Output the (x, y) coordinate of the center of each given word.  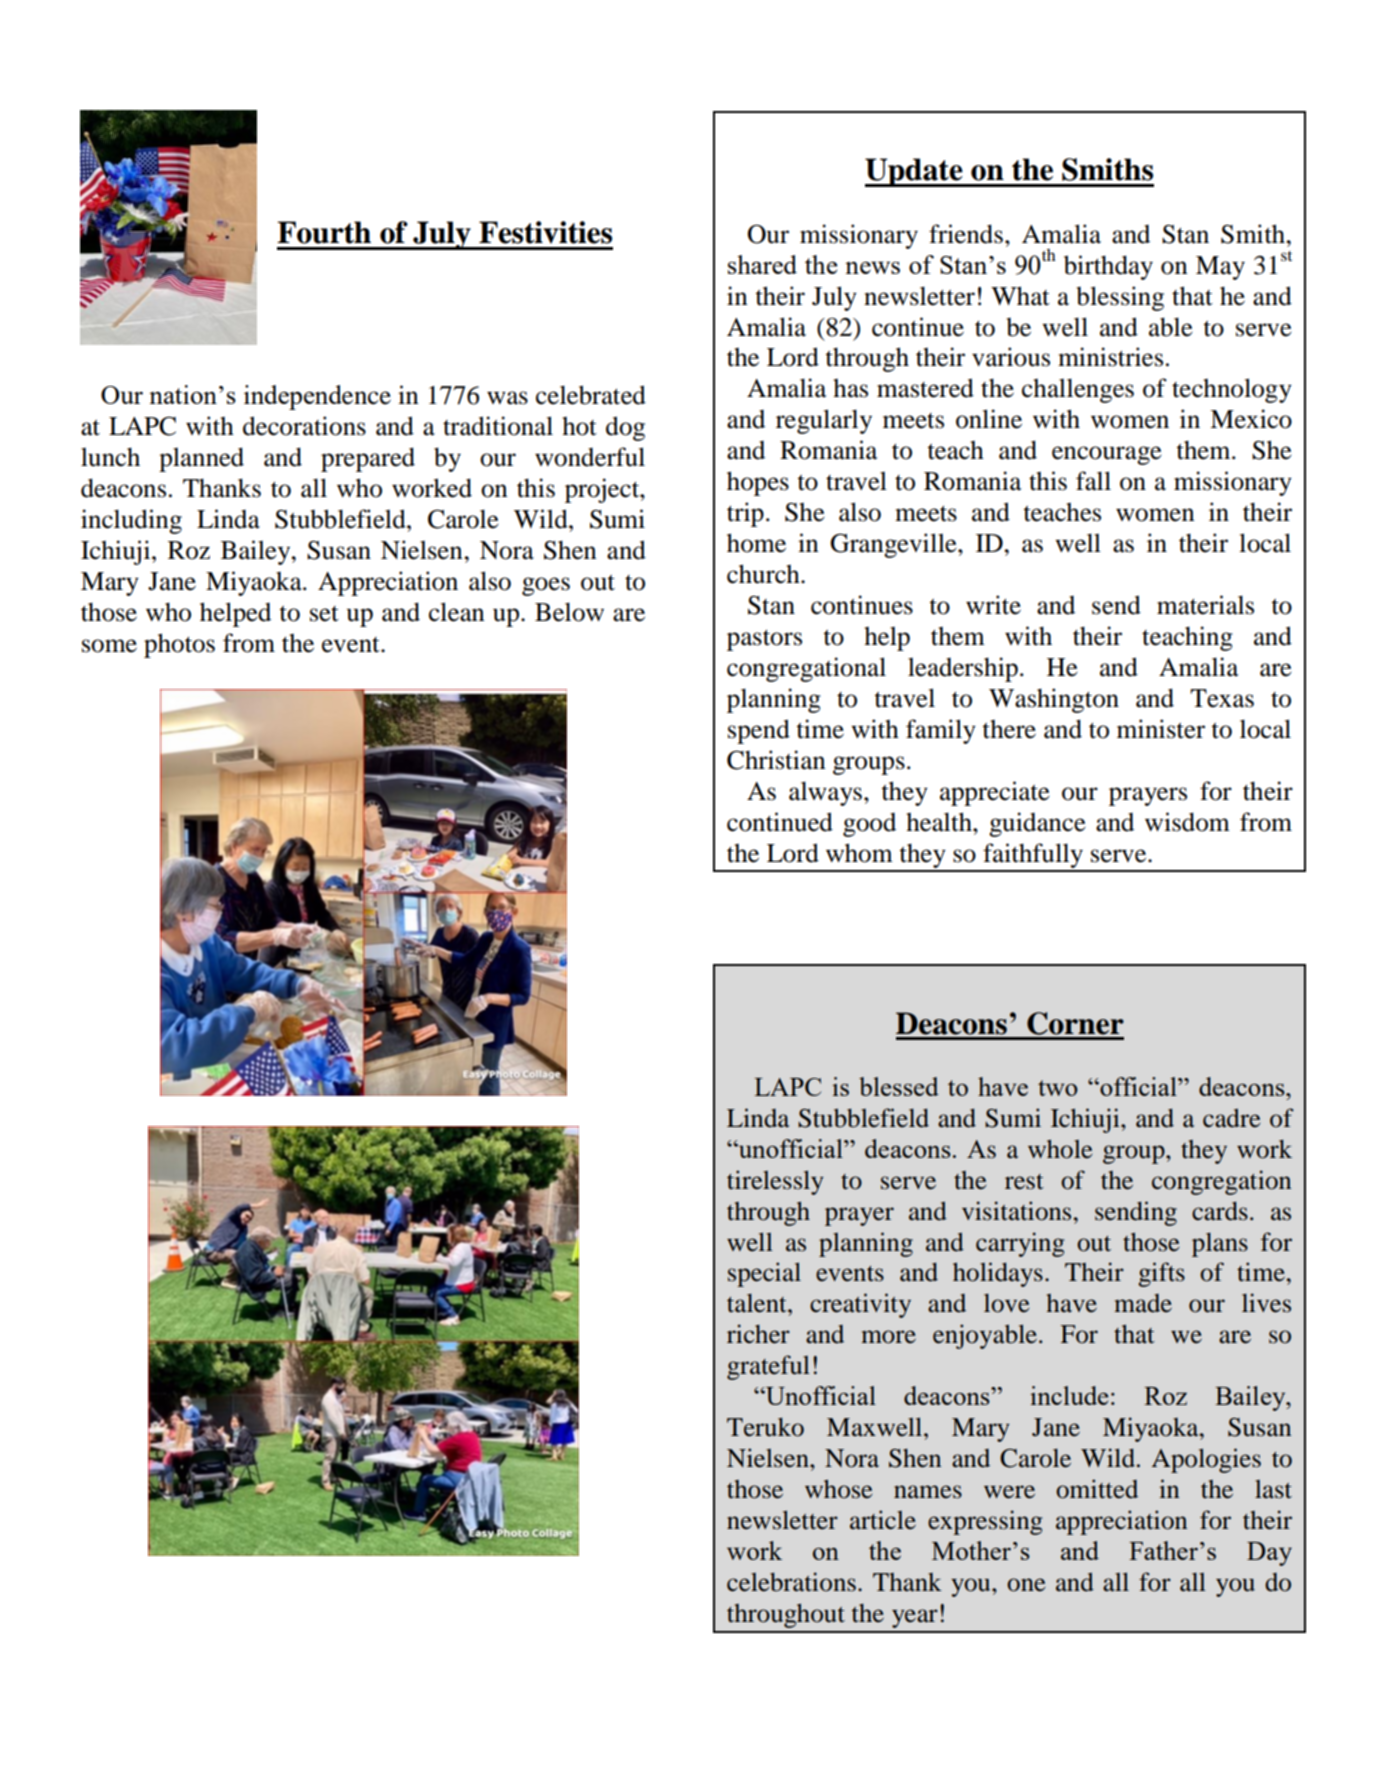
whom (859, 853)
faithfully (1033, 857)
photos (179, 645)
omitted (1097, 1489)
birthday (1108, 267)
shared (762, 264)
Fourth (324, 232)
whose (838, 1489)
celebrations (791, 1582)
